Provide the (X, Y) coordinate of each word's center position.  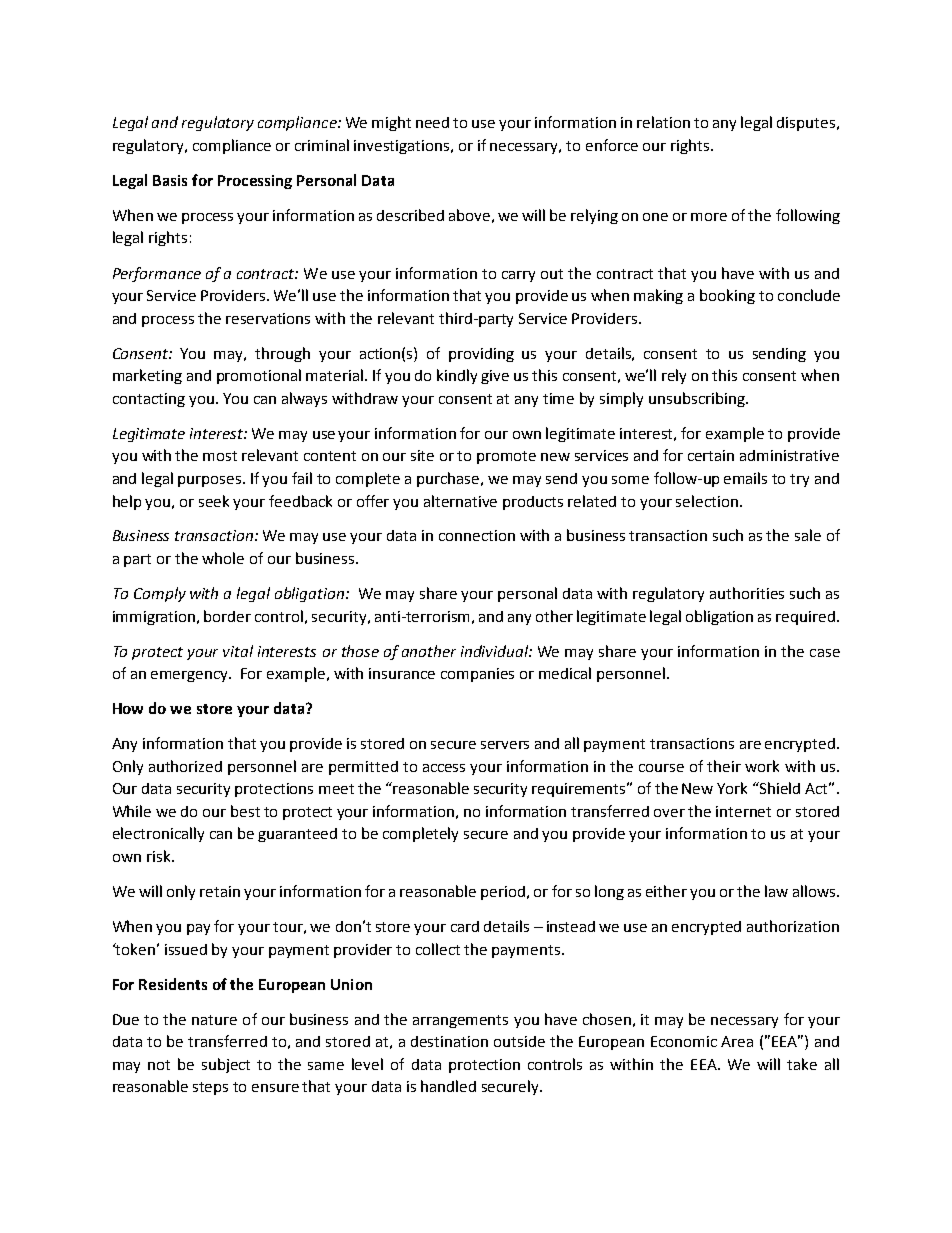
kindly (457, 376)
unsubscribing (698, 399)
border (227, 616)
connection (477, 535)
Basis (170, 180)
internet (743, 811)
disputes (807, 124)
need (432, 122)
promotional (259, 376)
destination (449, 1041)
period (503, 893)
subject (226, 1065)
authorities (747, 593)
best (245, 811)
